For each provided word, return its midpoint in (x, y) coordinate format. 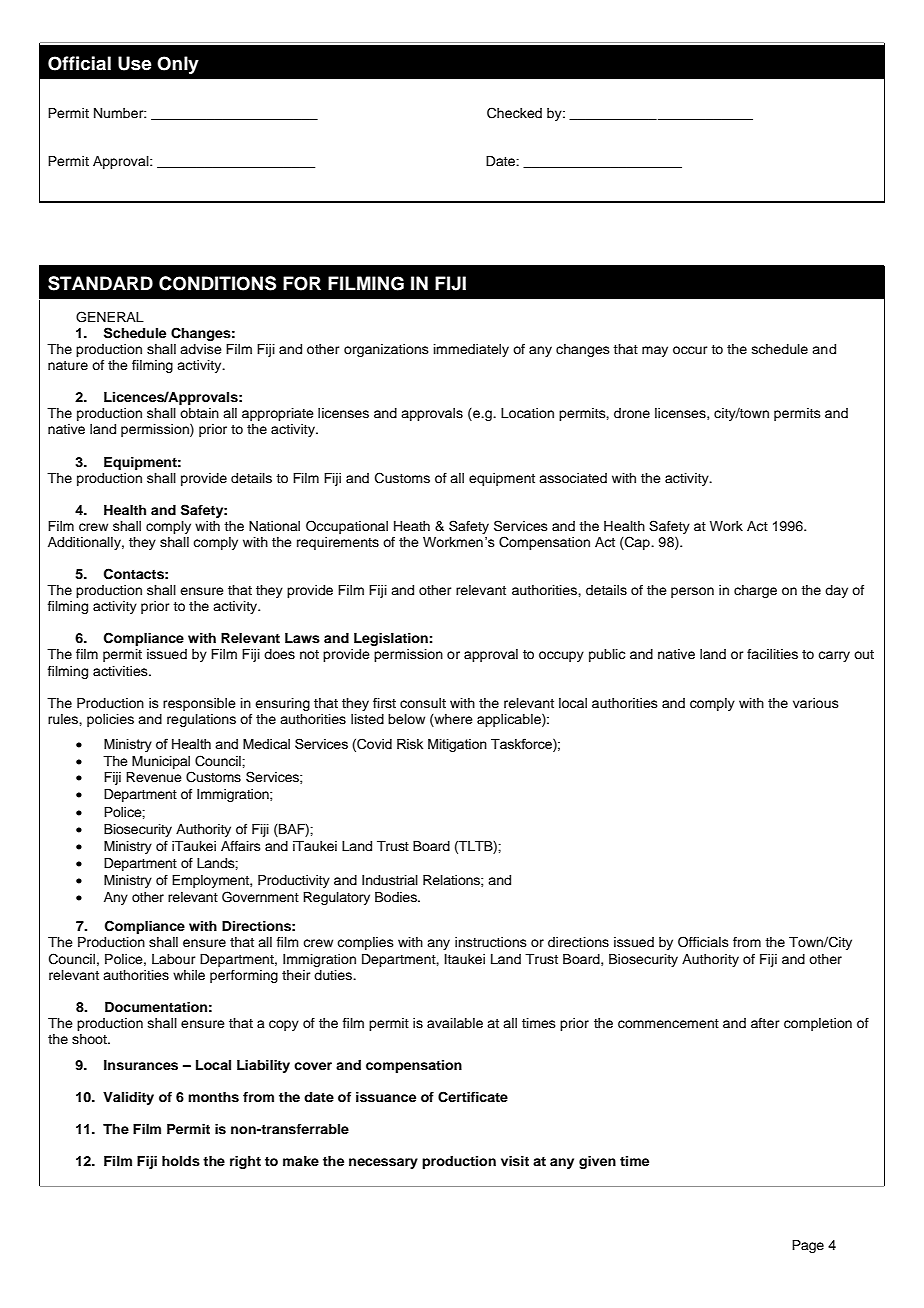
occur (690, 350)
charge (755, 591)
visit (515, 1161)
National (274, 526)
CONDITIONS (217, 283)
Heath (412, 526)
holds (181, 1161)
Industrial (390, 880)
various (816, 703)
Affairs (241, 846)
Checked (514, 113)
